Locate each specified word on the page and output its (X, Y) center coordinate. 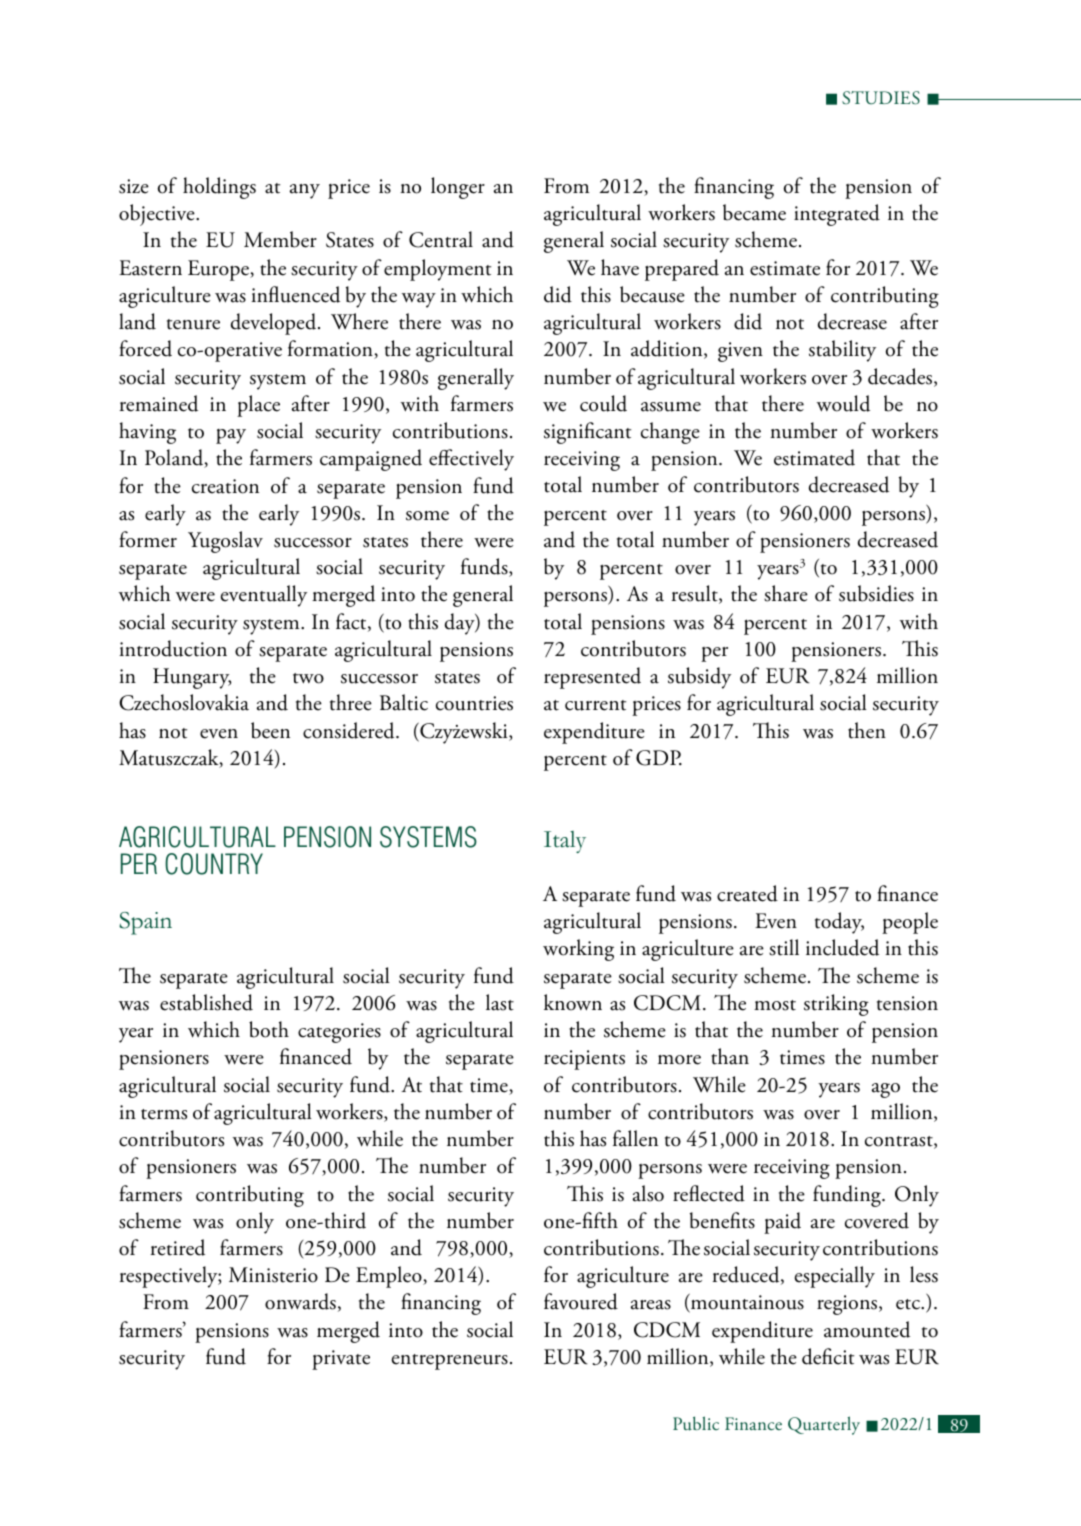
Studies (881, 98)
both (269, 1029)
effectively (471, 460)
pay (231, 436)
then (867, 730)
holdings (219, 188)
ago (886, 1090)
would (843, 403)
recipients (584, 1060)
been (270, 730)
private (341, 1360)
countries (474, 703)
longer (458, 188)
